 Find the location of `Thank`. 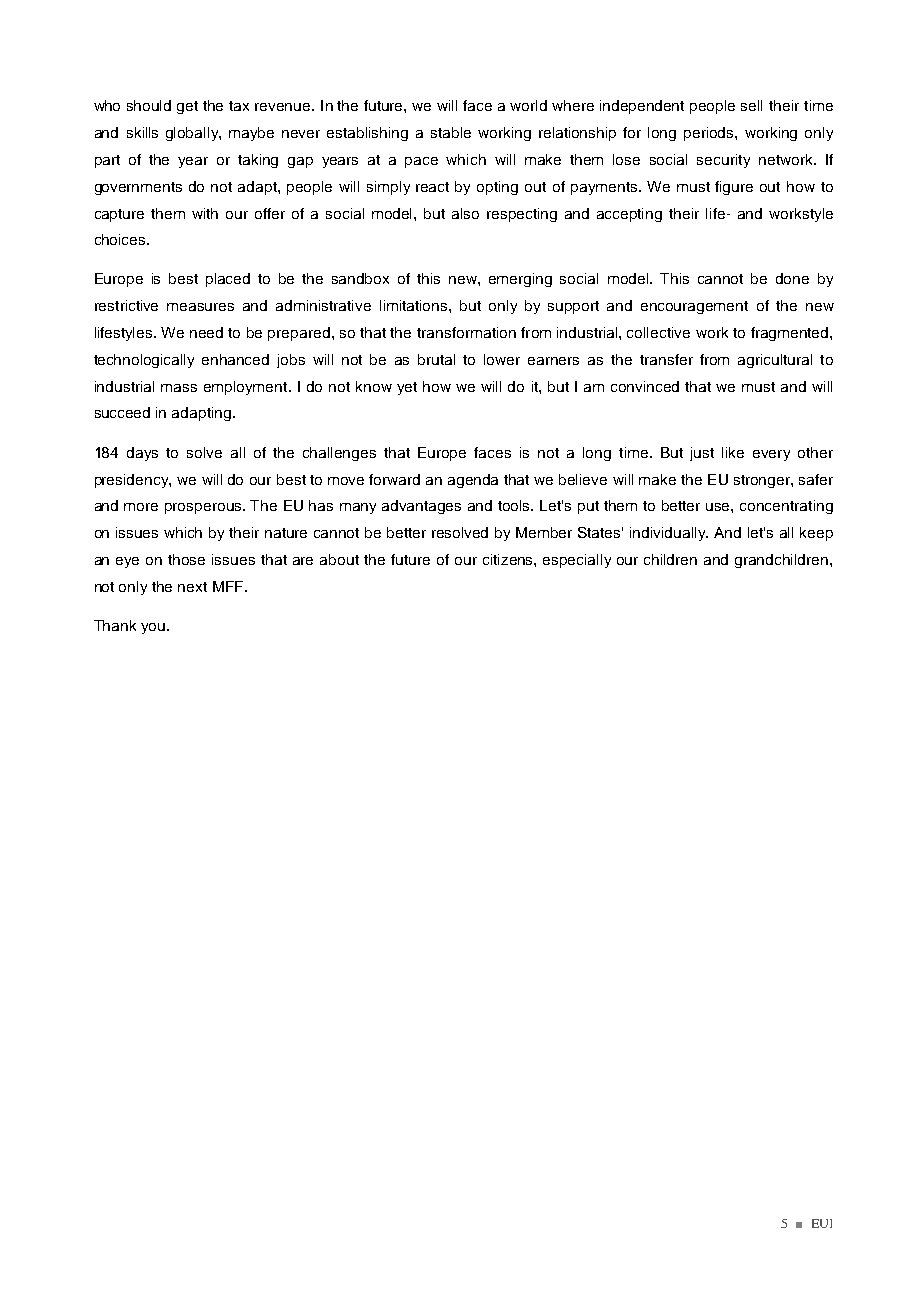

Thank is located at coordinates (115, 625).
